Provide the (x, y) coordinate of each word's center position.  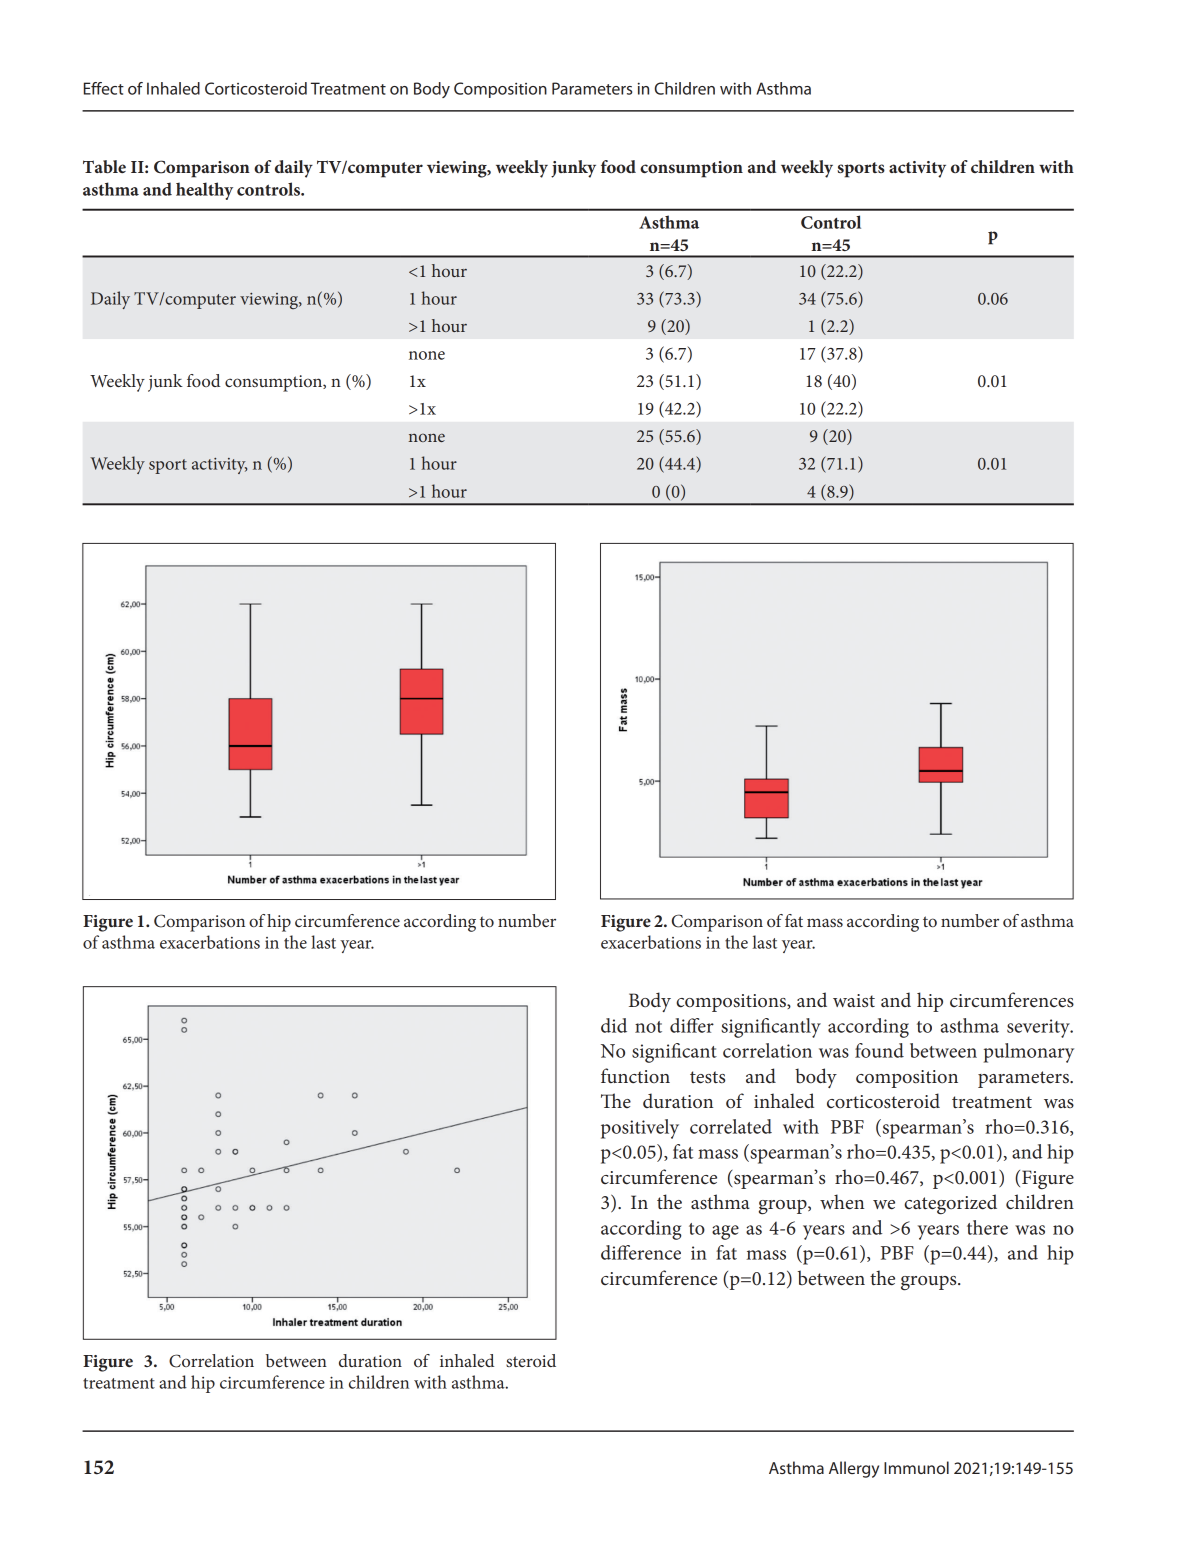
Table (104, 166)
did (614, 1025)
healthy (204, 191)
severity (1039, 1028)
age (725, 1232)
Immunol (916, 1467)
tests (707, 1077)
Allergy (854, 1469)
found (879, 1050)
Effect (104, 88)
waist (854, 1001)
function (635, 1075)
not (648, 1027)
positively (640, 1129)
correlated (731, 1126)
